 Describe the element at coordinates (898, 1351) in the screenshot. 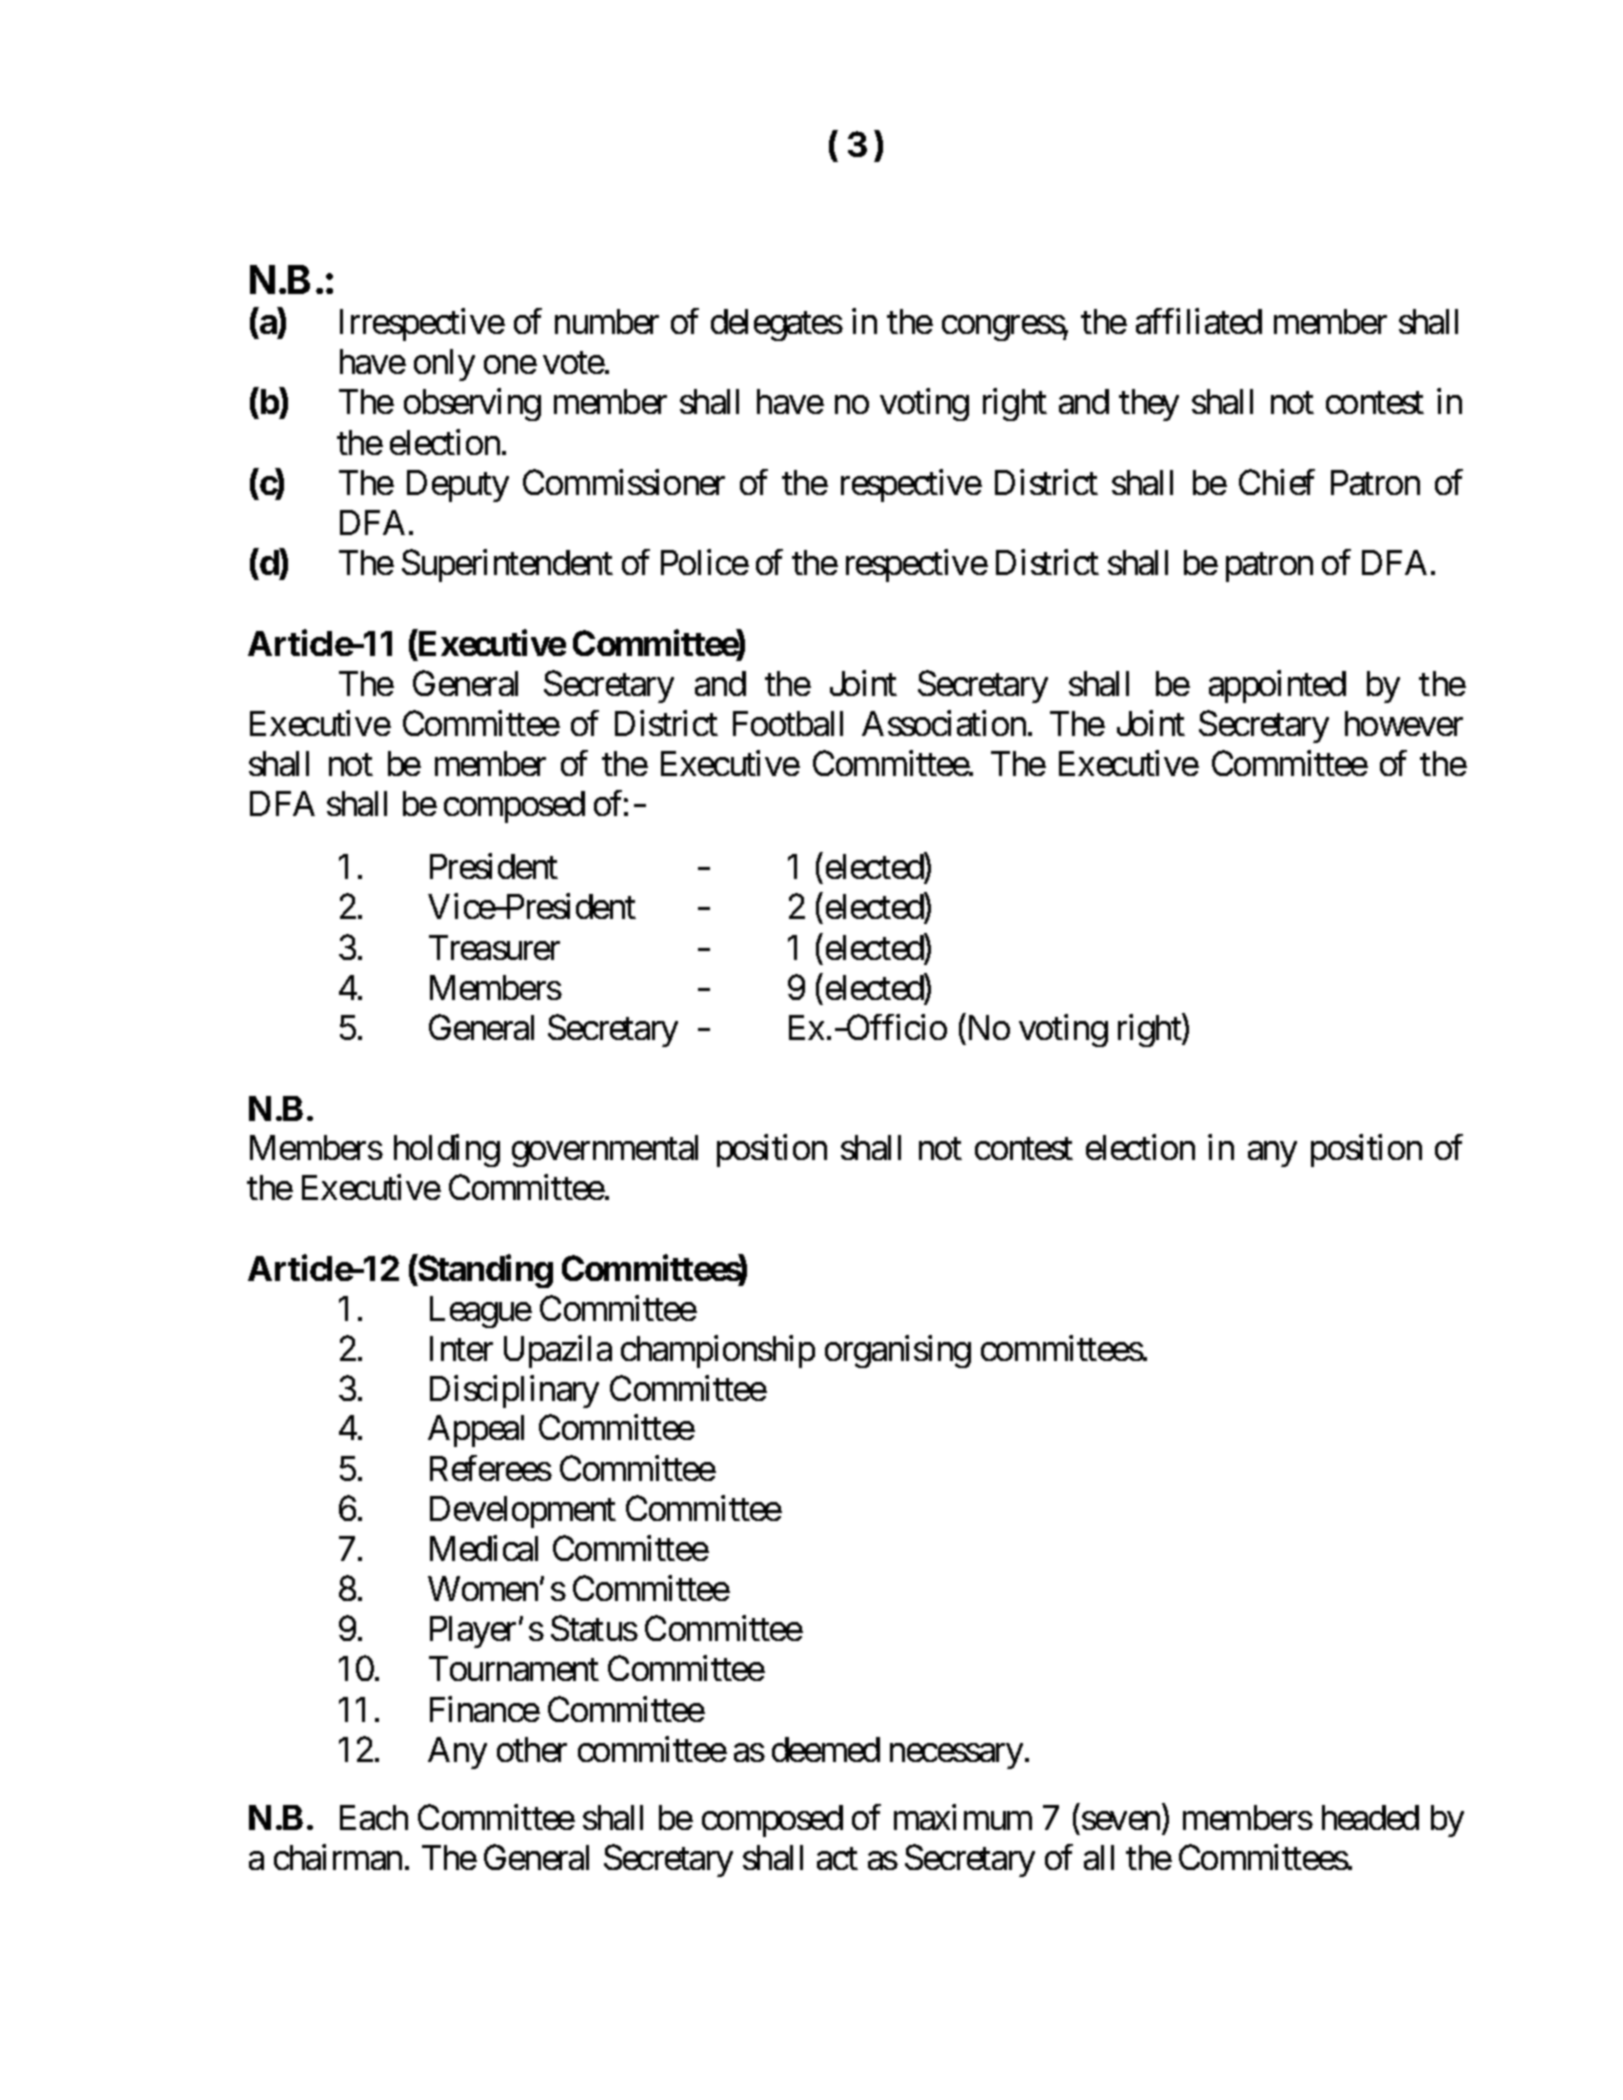

I see `organising` at that location.
